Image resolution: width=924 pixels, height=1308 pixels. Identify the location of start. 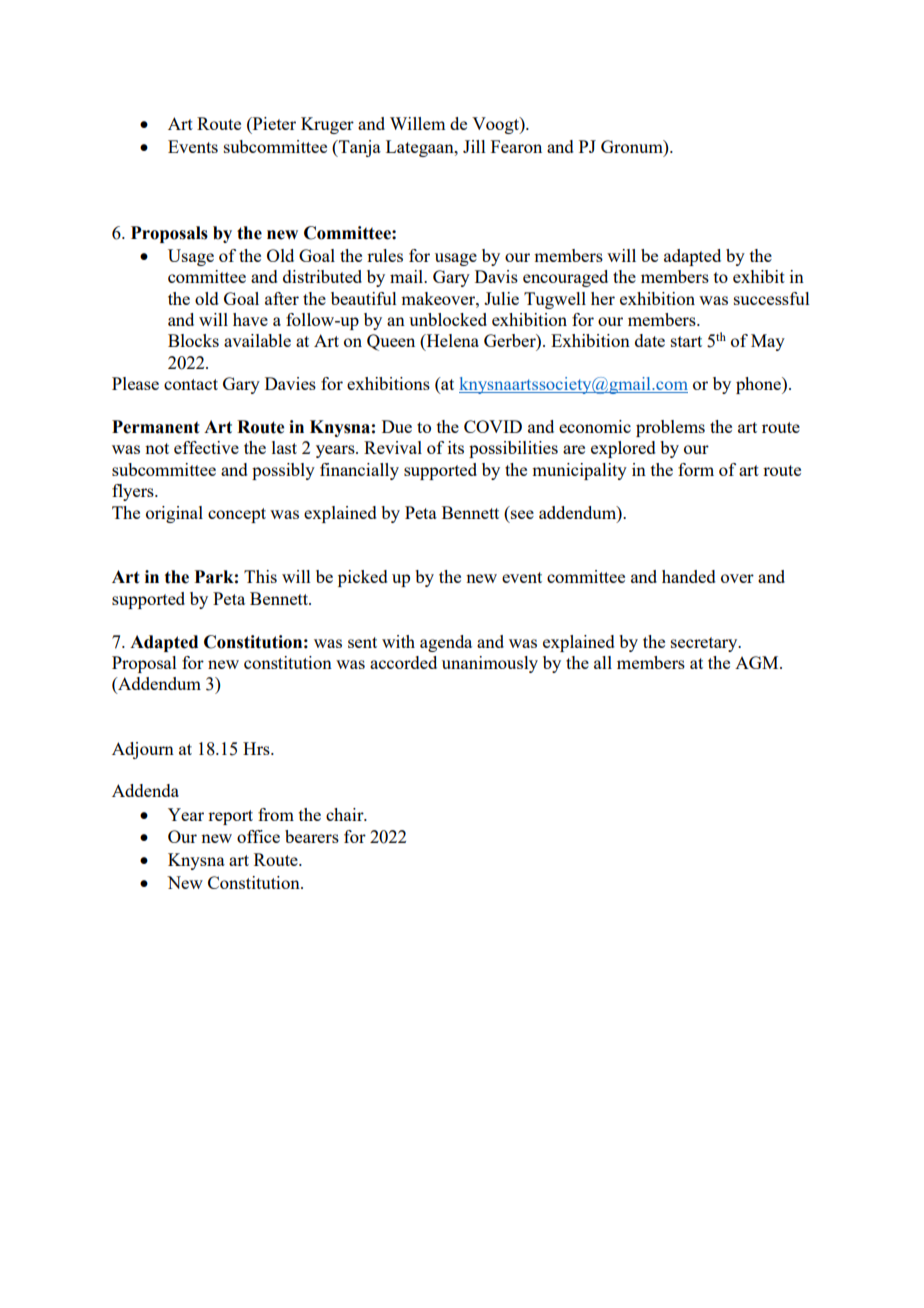
(686, 341).
